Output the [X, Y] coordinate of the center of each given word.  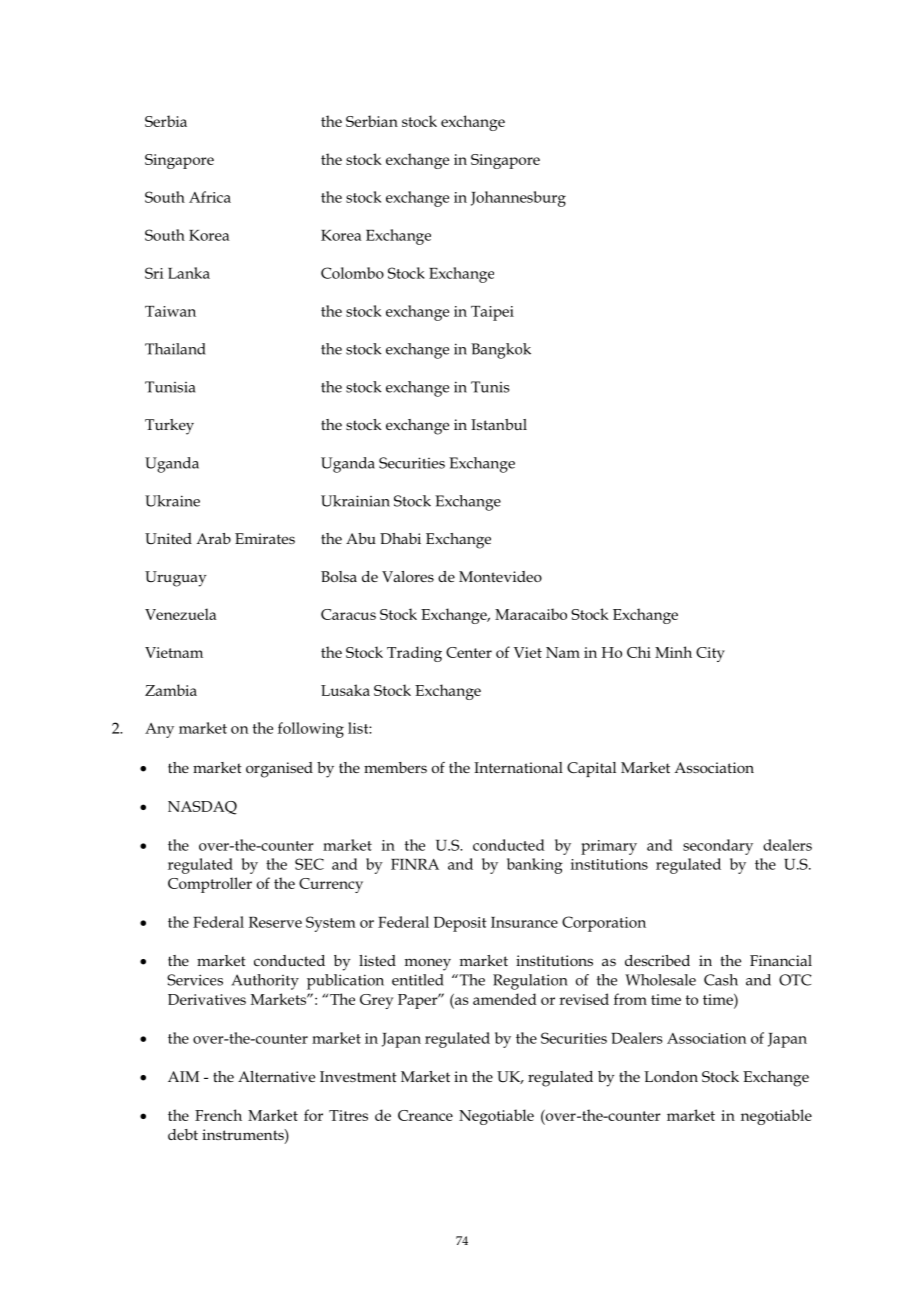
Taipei [492, 313]
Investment [358, 1076]
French [218, 1115]
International [518, 767]
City [710, 654]
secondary [718, 847]
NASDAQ [202, 808]
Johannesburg [518, 199]
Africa [210, 197]
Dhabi [400, 538]
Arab [213, 538]
